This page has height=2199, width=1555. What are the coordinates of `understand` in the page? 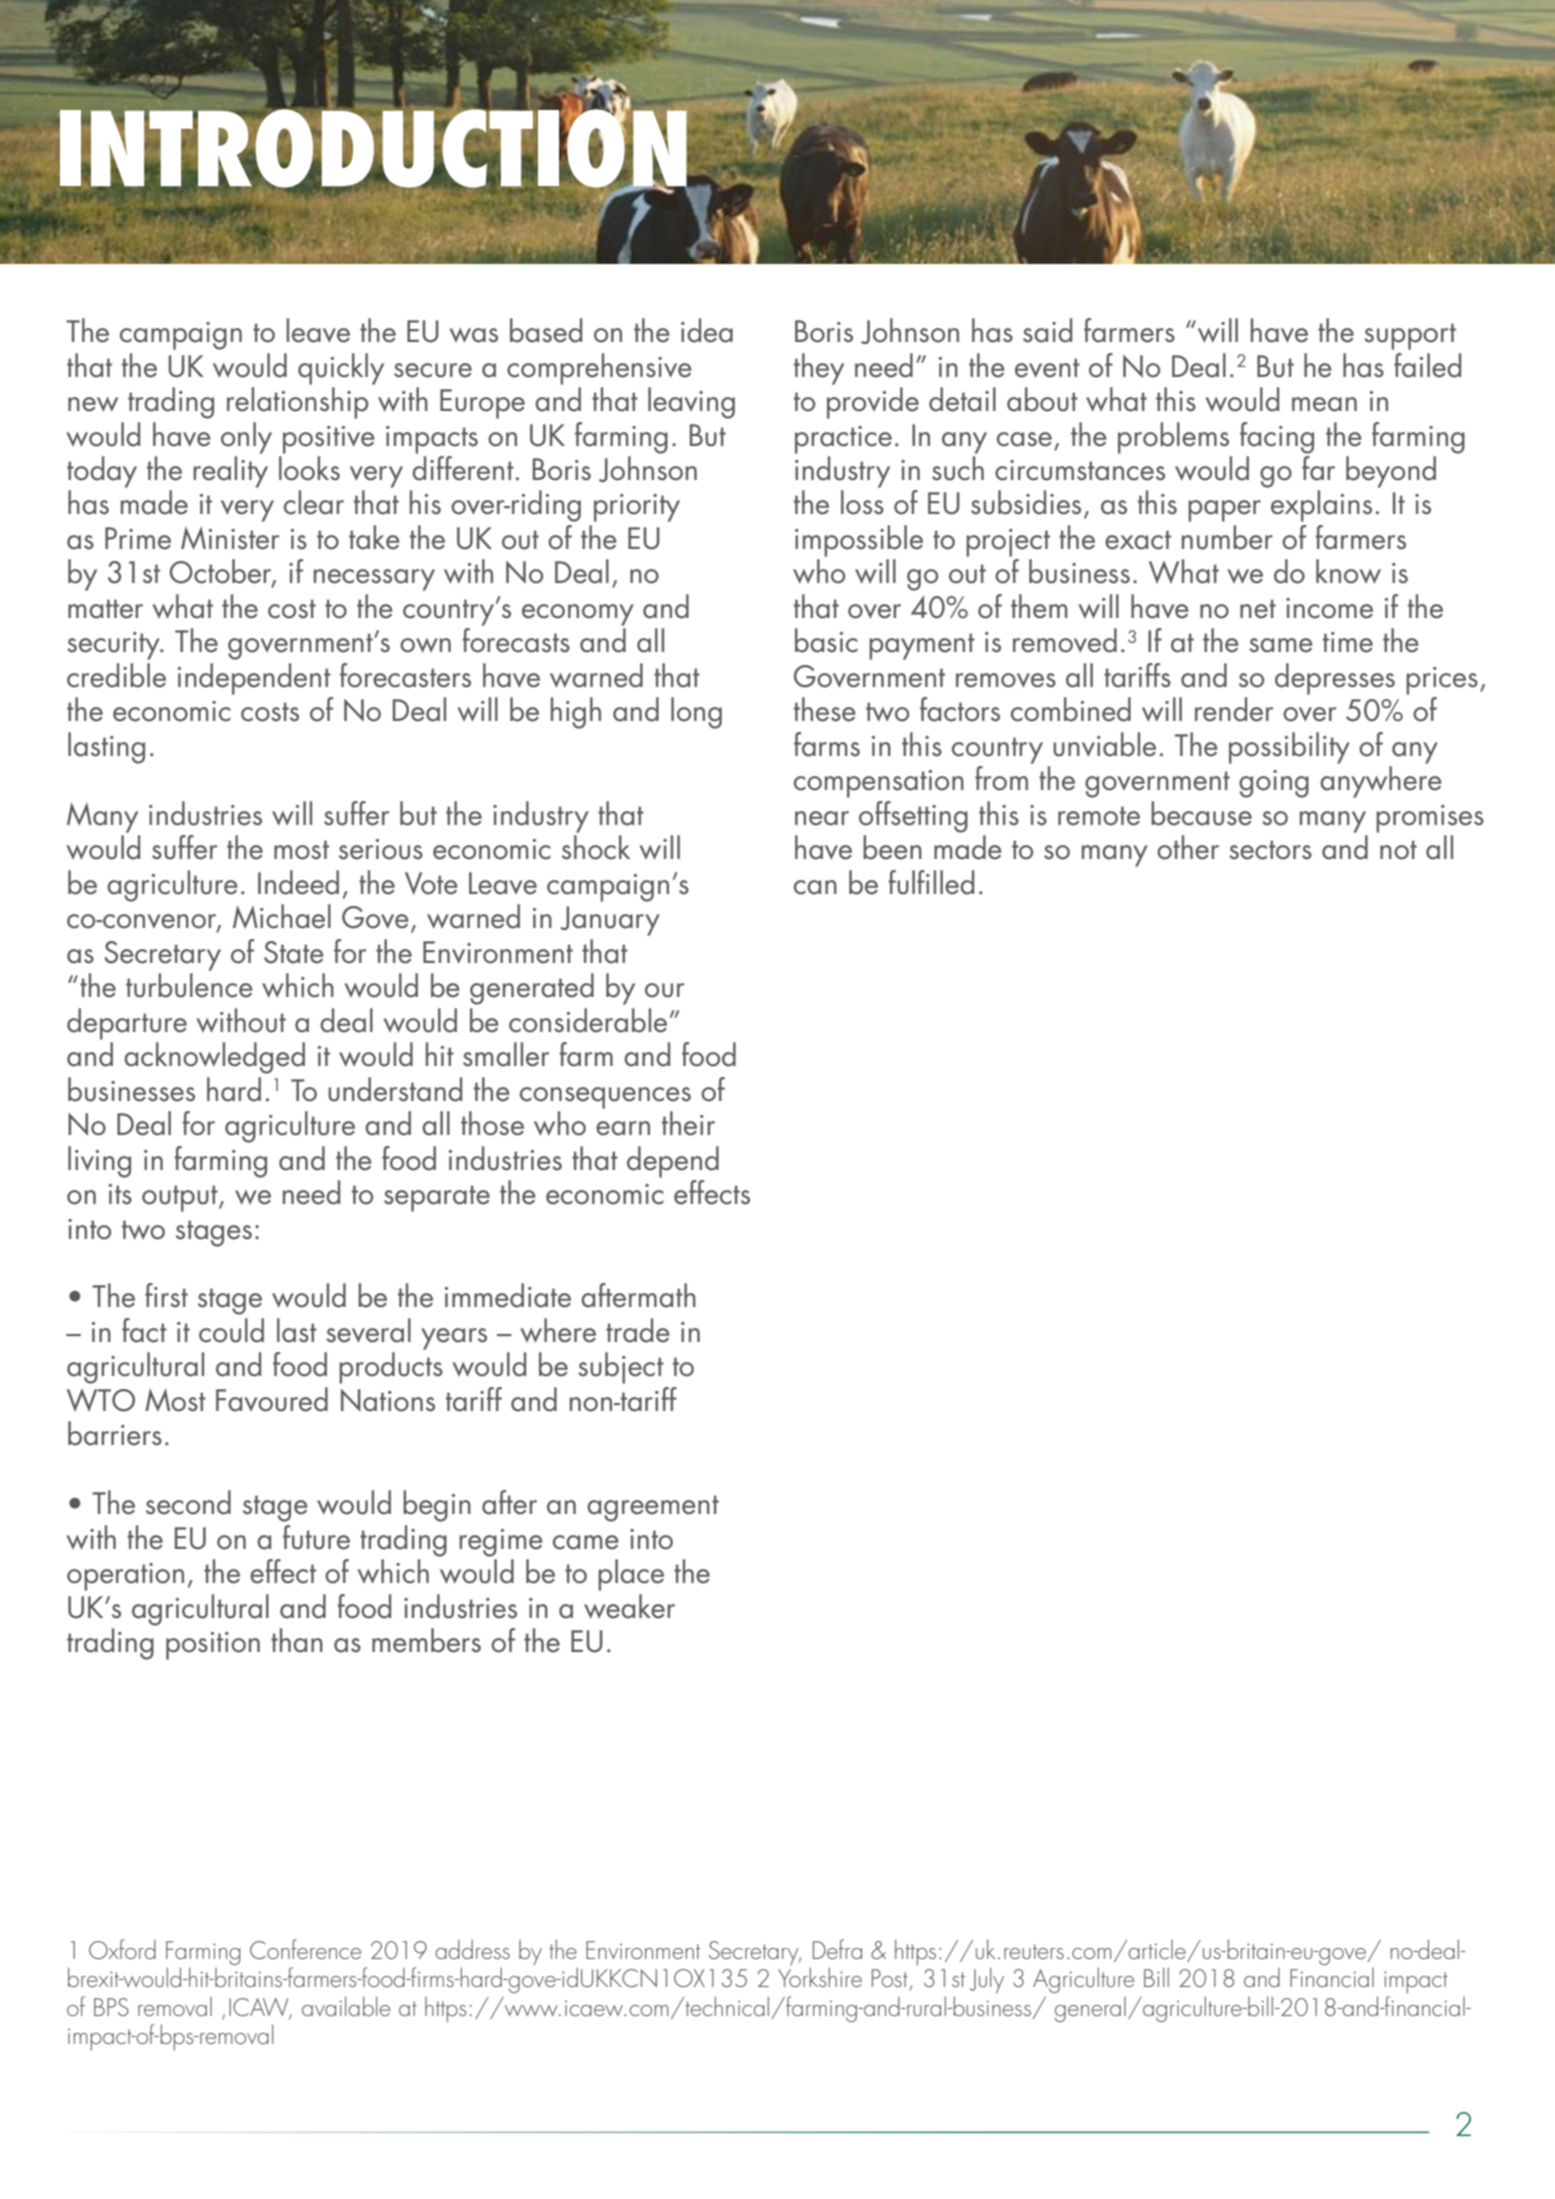 It's located at (395, 1089).
